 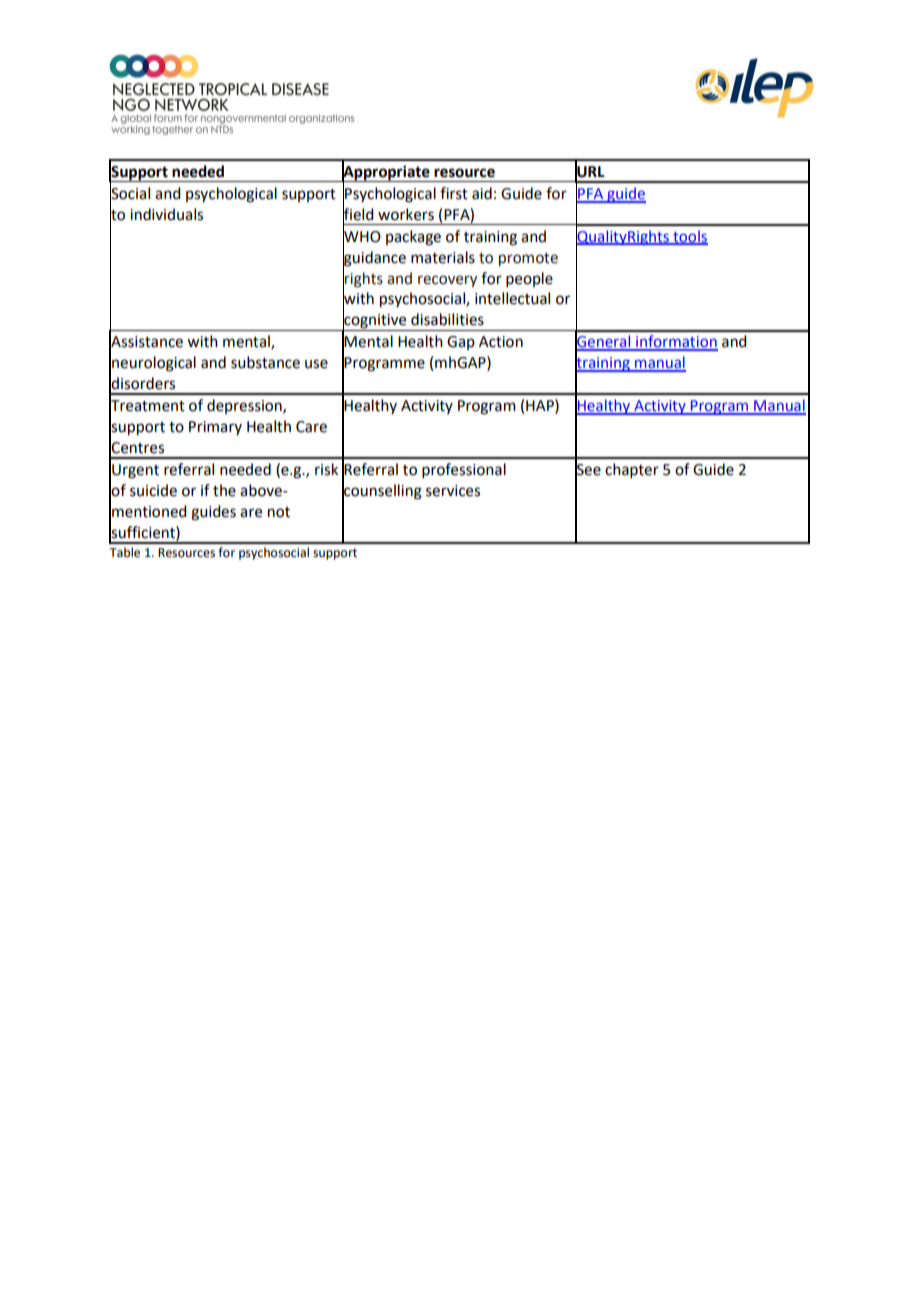 What do you see at coordinates (453, 491) in the document?
I see `services` at bounding box center [453, 491].
